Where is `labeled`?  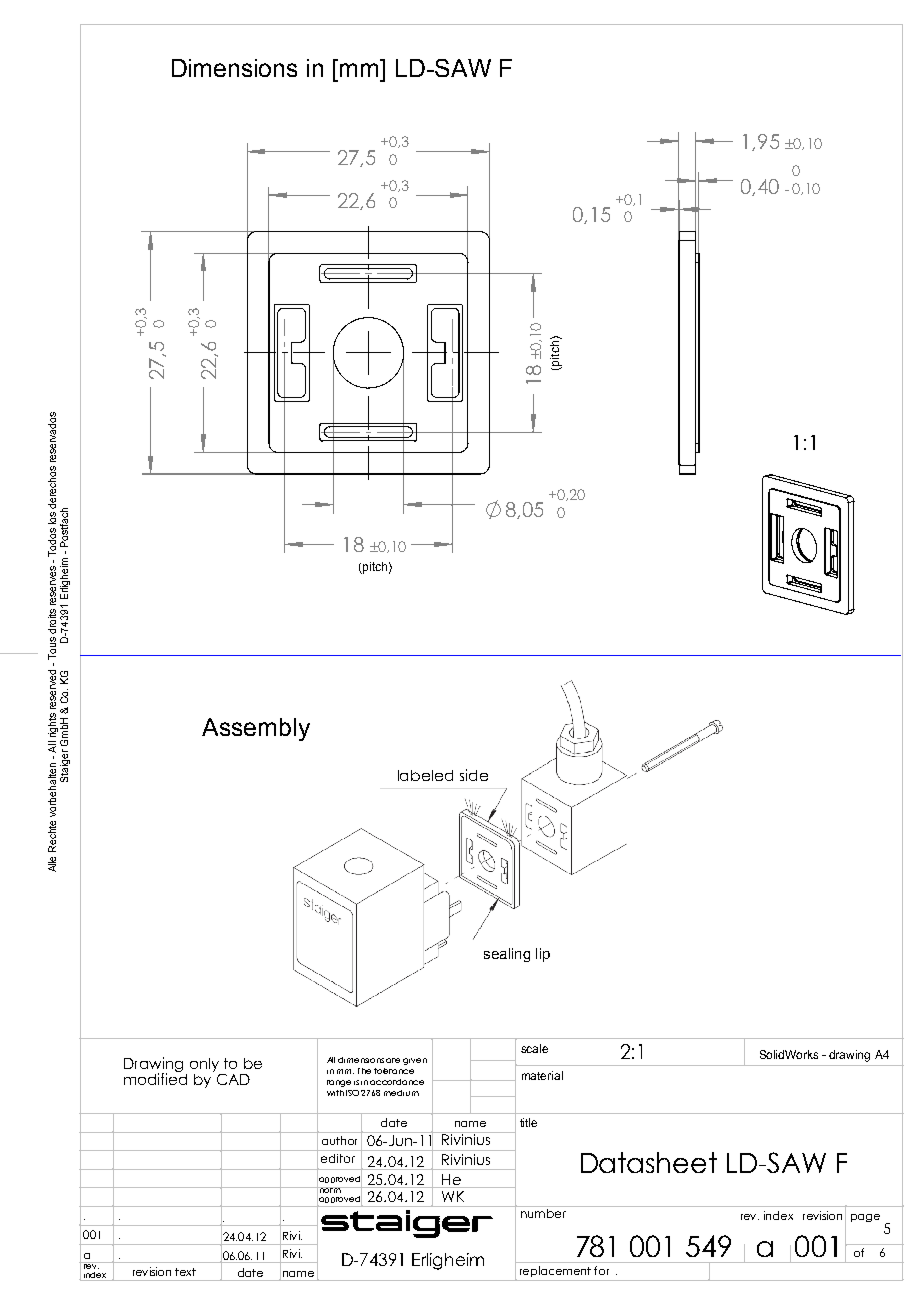
labeled is located at coordinates (425, 775).
